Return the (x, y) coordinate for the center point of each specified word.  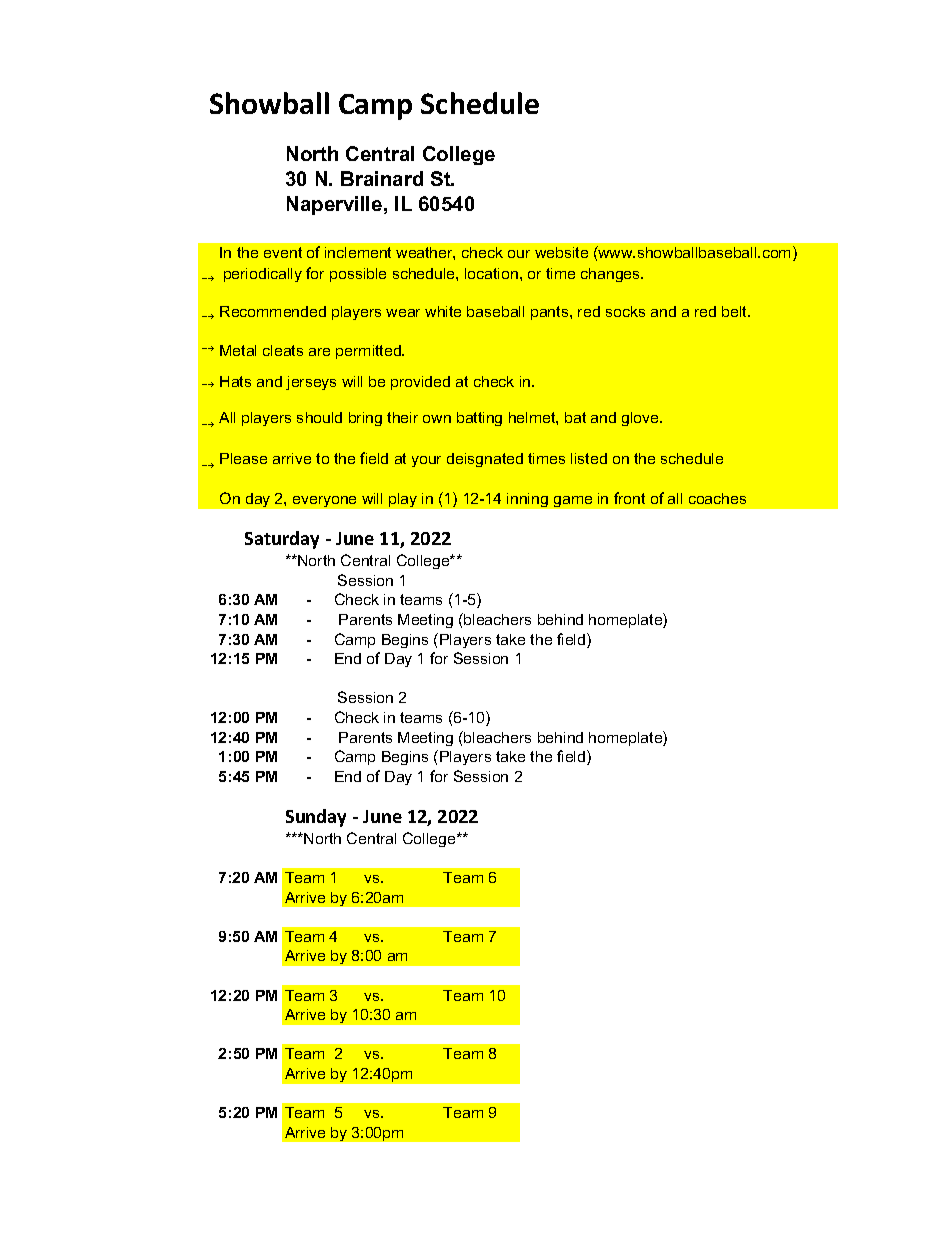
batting (479, 419)
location (491, 273)
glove (641, 419)
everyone (324, 501)
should (319, 417)
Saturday (282, 540)
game (573, 501)
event (283, 252)
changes (611, 275)
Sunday (316, 818)
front (629, 498)
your (426, 461)
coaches (717, 498)
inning (527, 500)
